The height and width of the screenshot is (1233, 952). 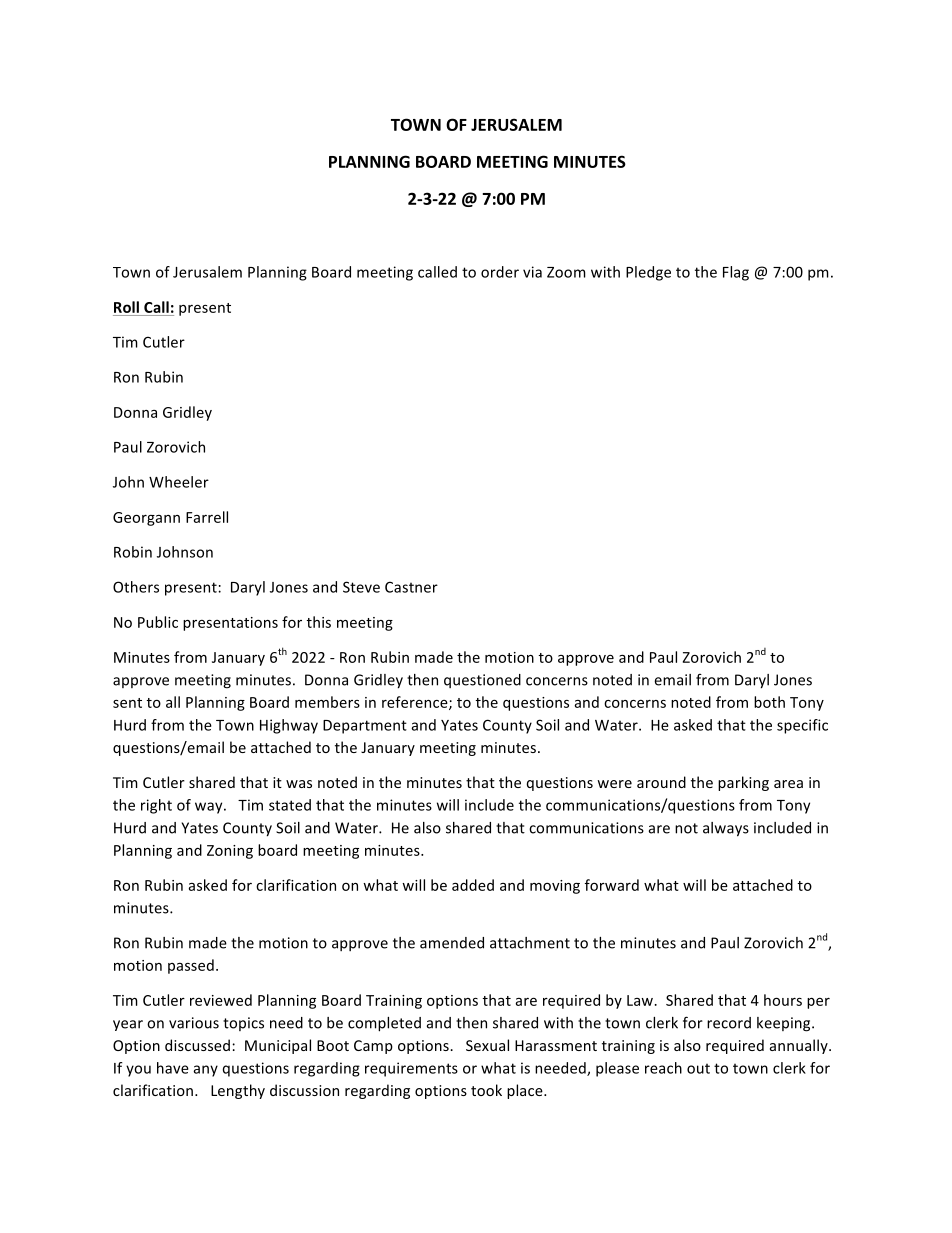 What do you see at coordinates (473, 885) in the screenshot?
I see `added` at bounding box center [473, 885].
